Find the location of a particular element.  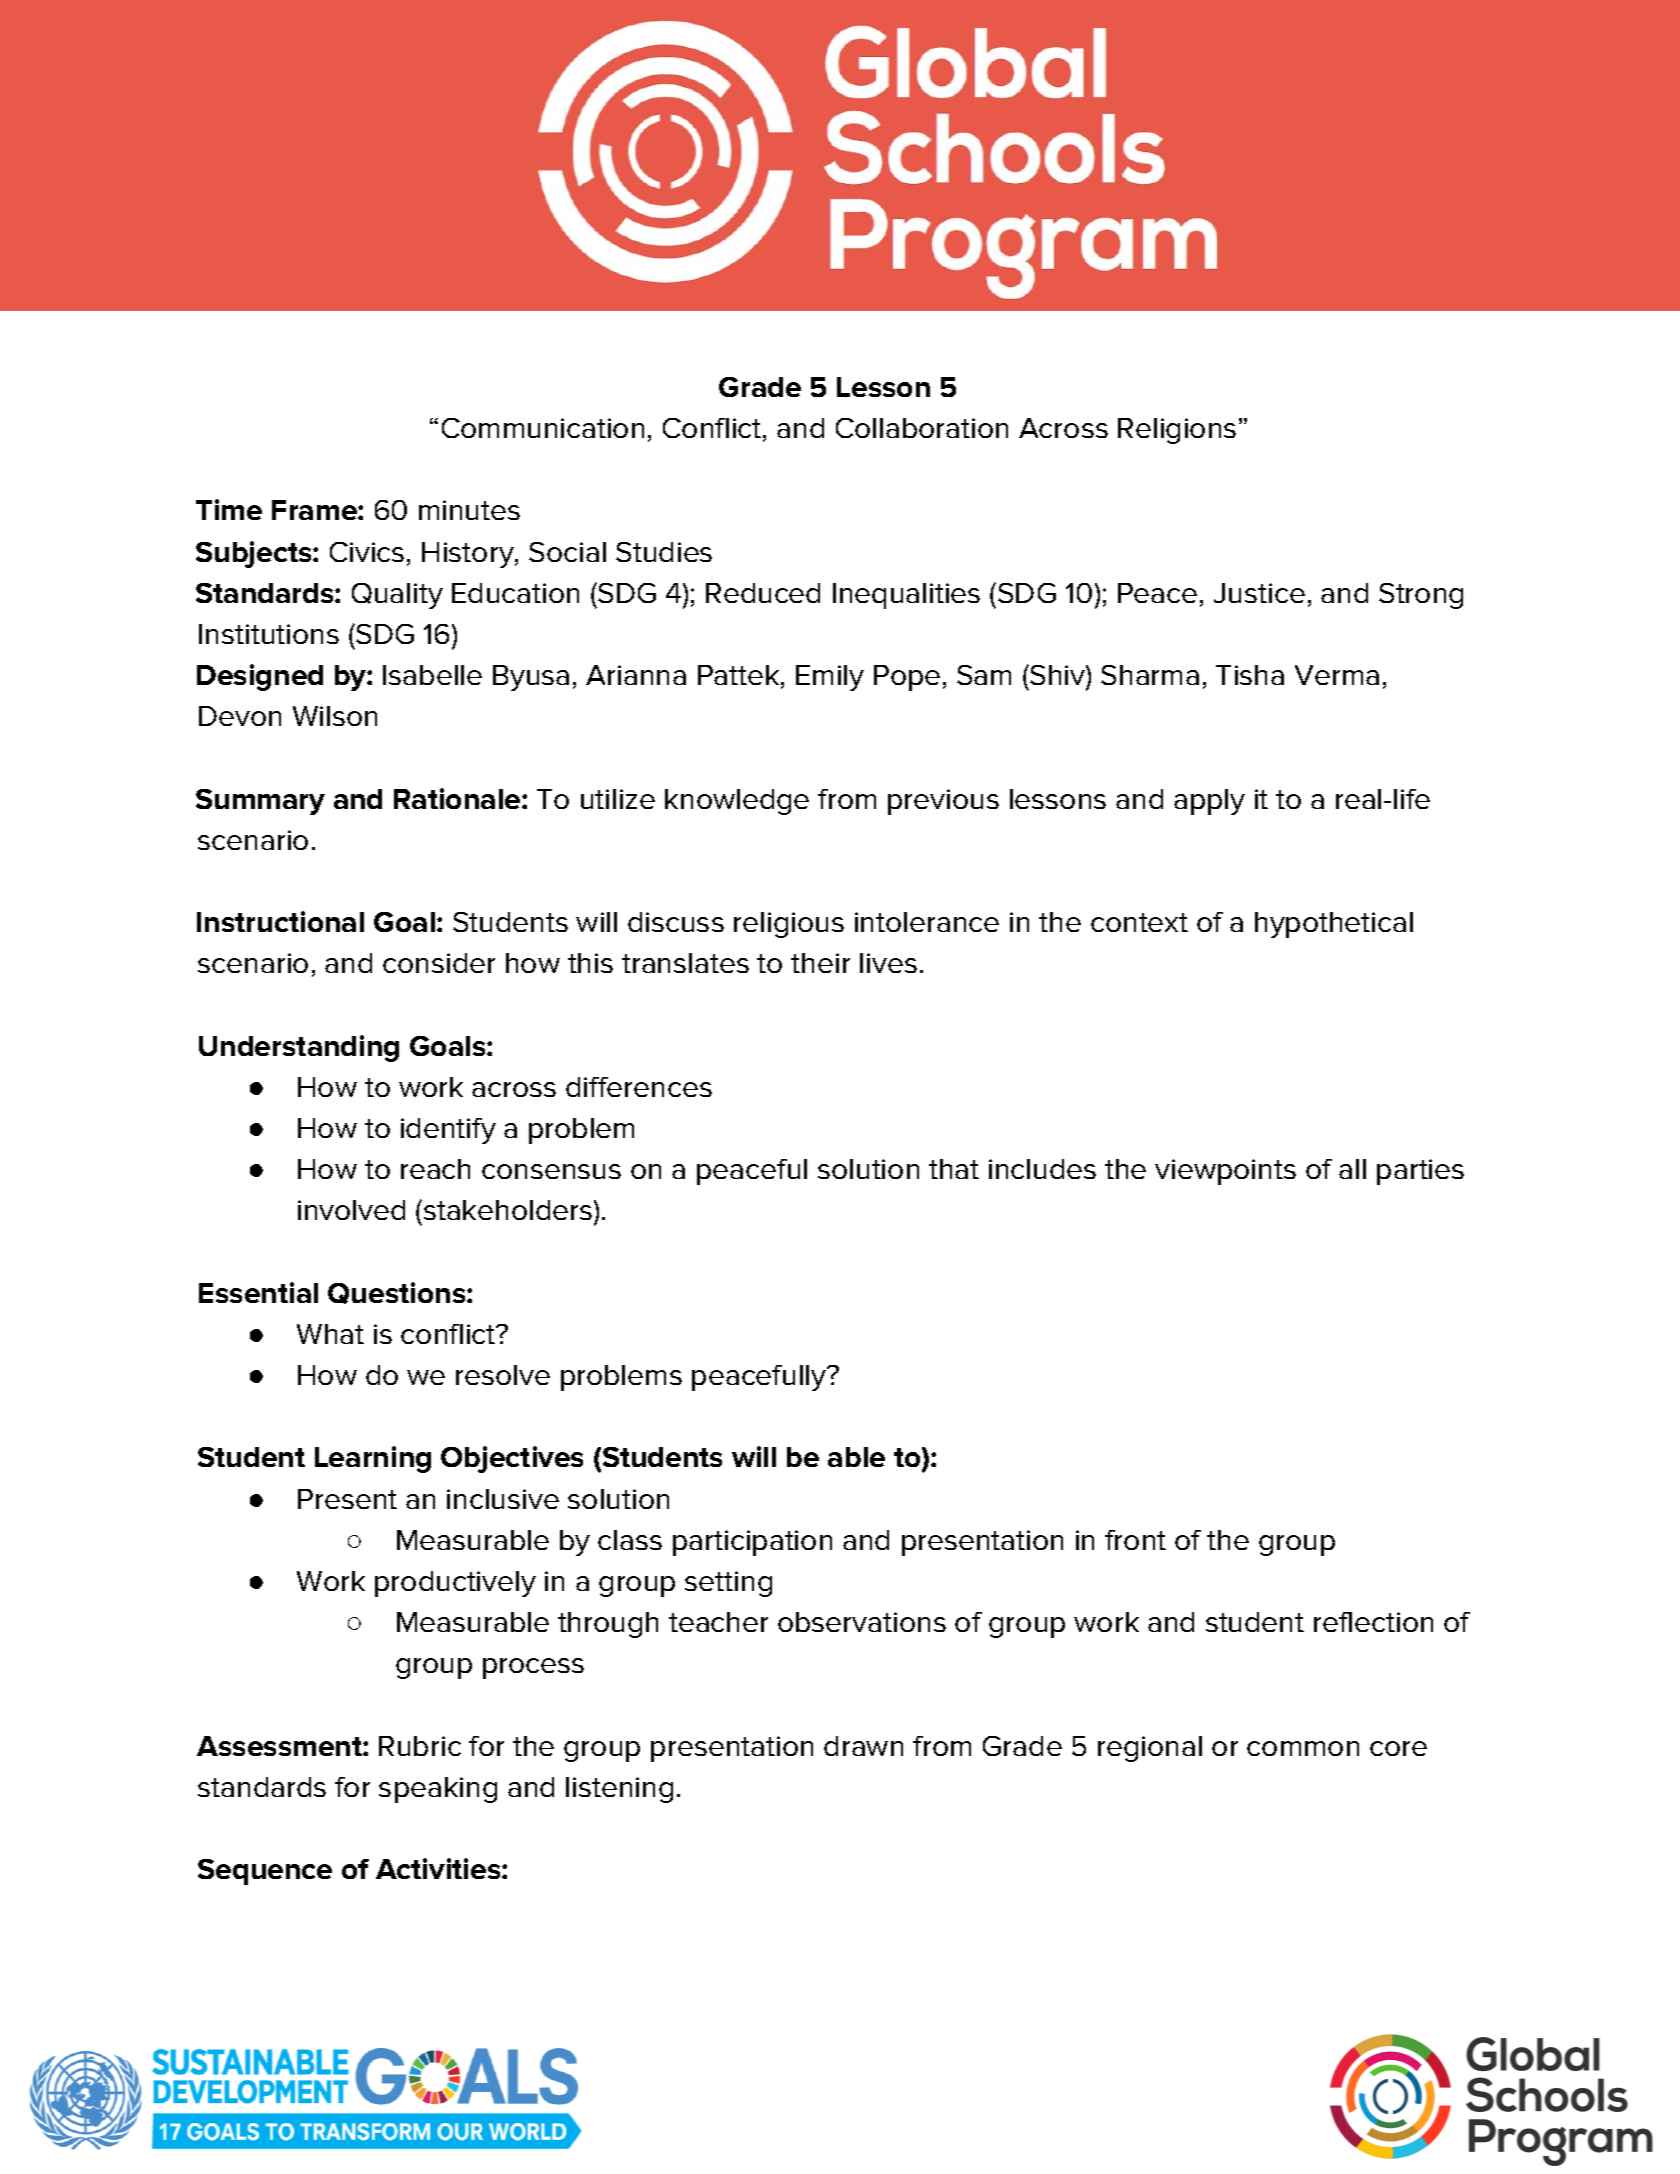

Collaboration is located at coordinates (922, 428).
